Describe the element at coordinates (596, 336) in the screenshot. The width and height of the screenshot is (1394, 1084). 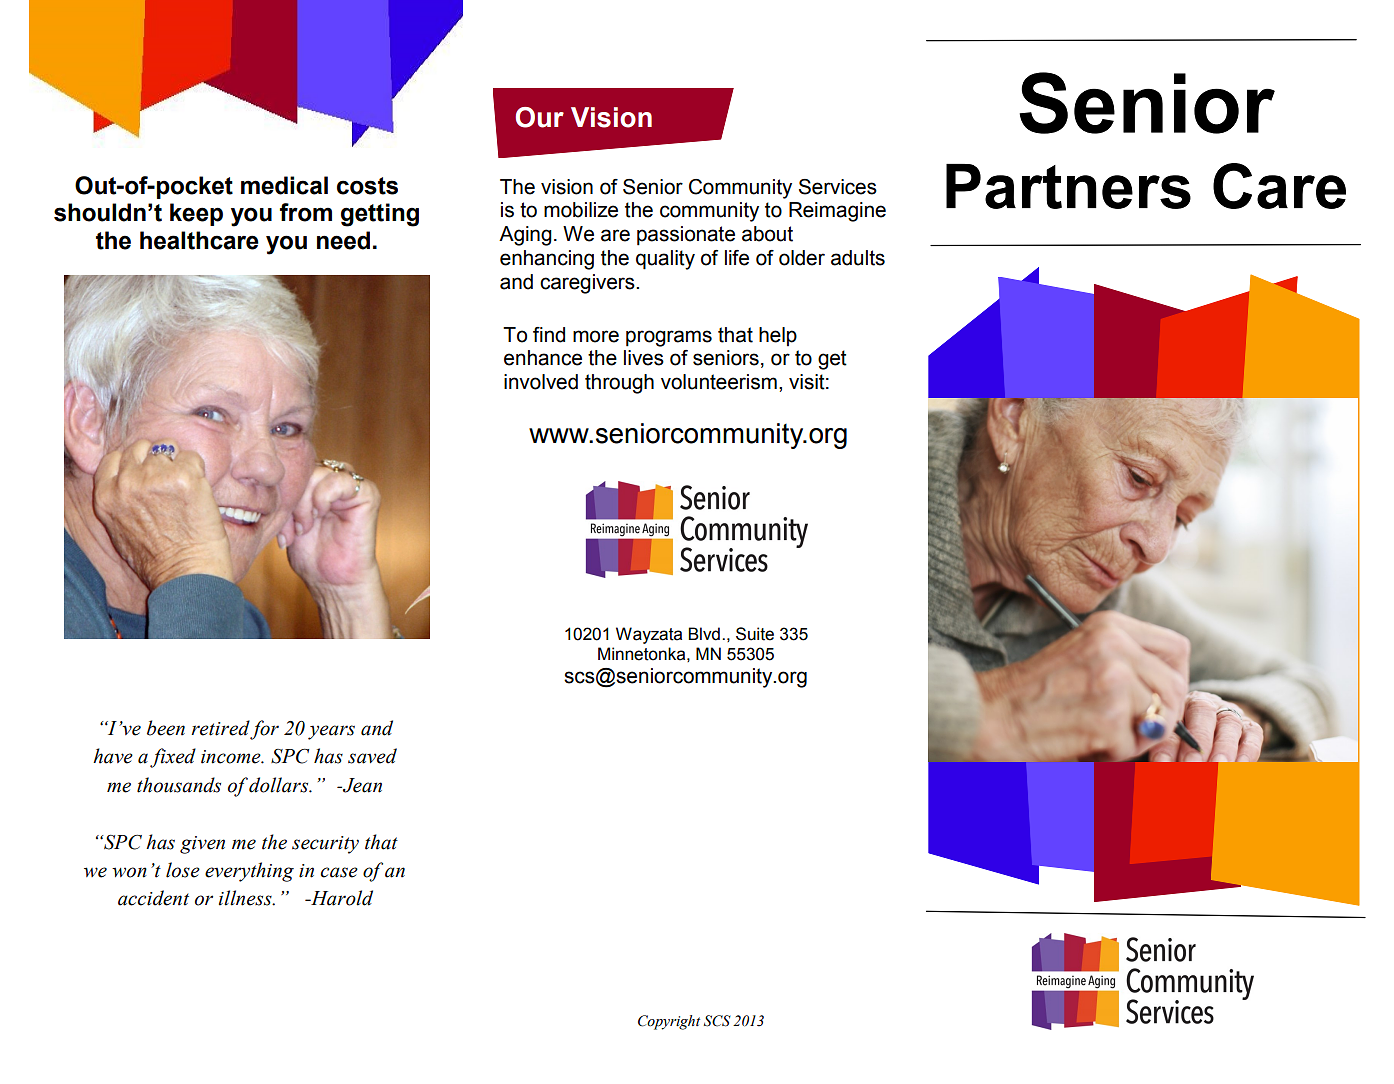
I see `more` at that location.
